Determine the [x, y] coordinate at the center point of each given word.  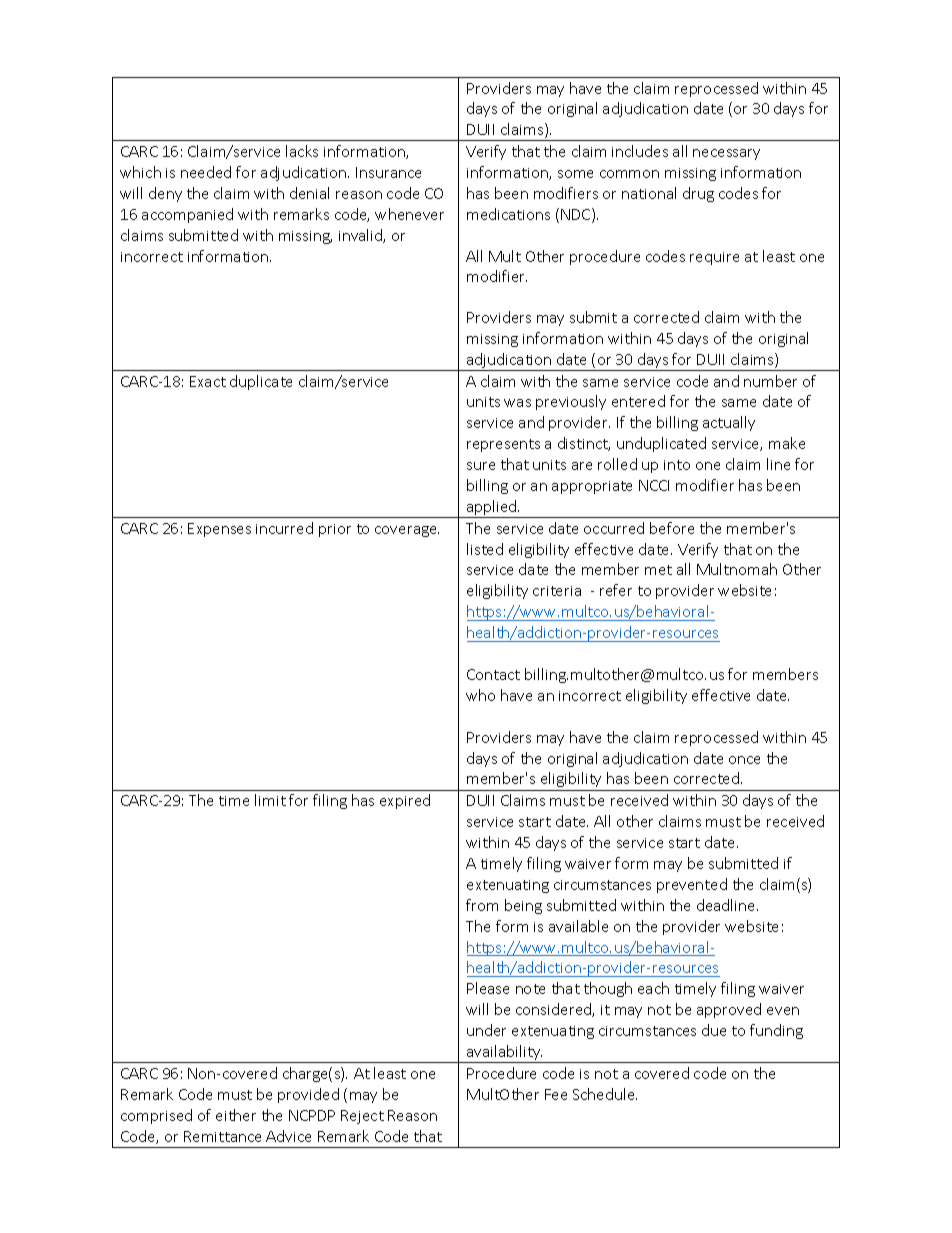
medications [508, 214]
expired [405, 801]
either [236, 1115]
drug [698, 194]
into [677, 465]
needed [206, 172]
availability [504, 1054]
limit [270, 800]
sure [481, 466]
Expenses [219, 530]
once [744, 760]
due [714, 1030]
